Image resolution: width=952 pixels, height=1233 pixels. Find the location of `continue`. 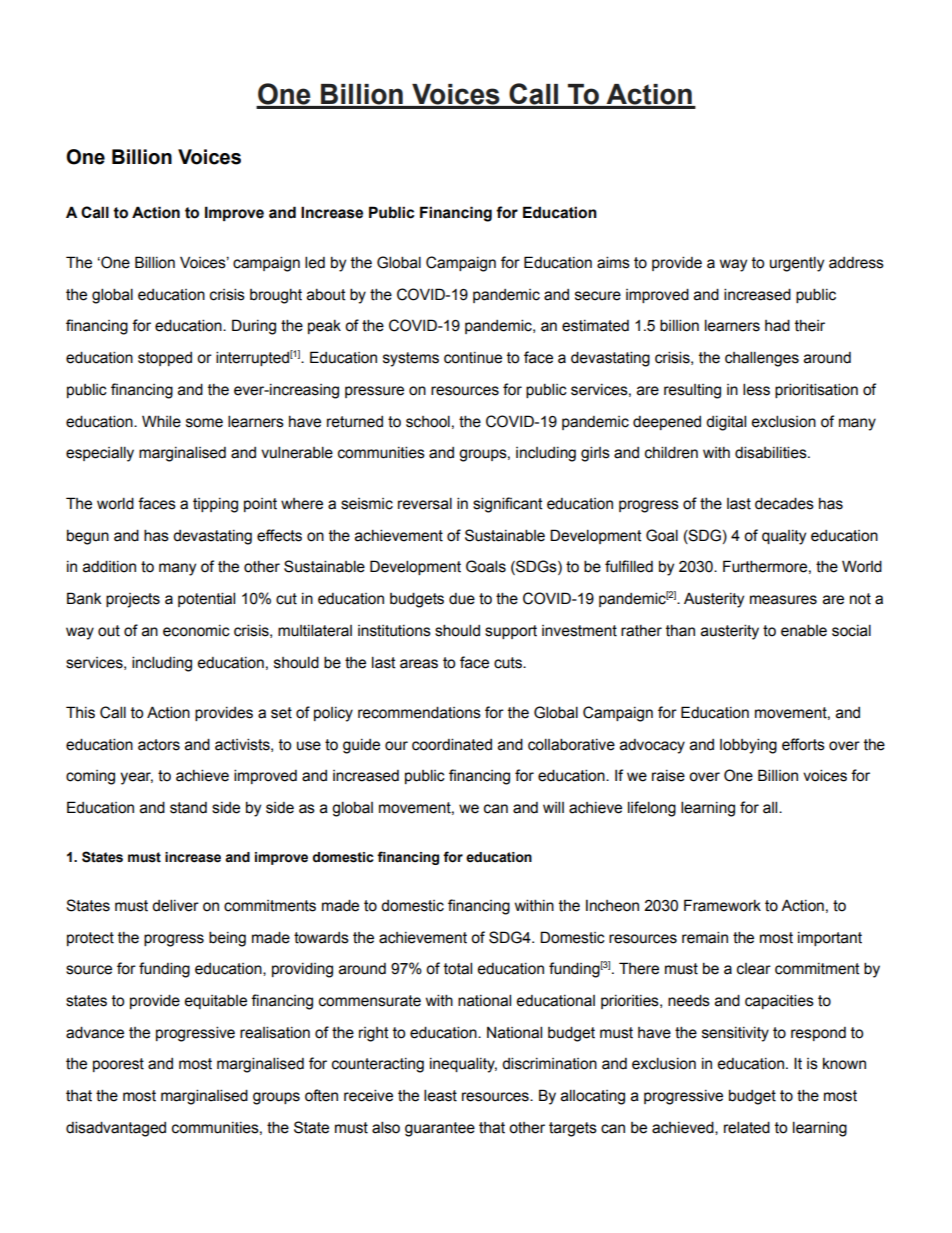

continue is located at coordinates (473, 358).
